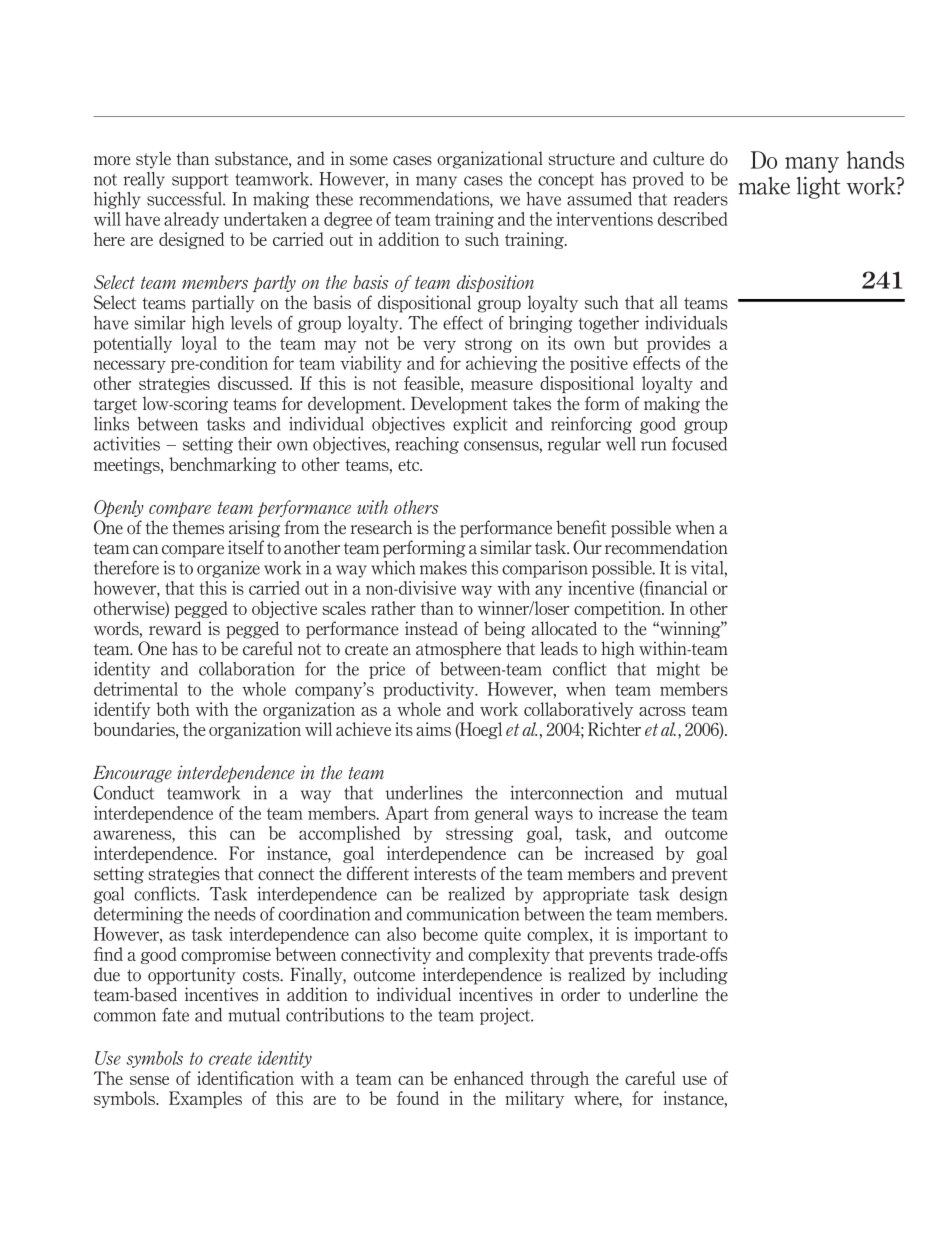  What do you see at coordinates (504, 630) in the image?
I see `being` at bounding box center [504, 630].
